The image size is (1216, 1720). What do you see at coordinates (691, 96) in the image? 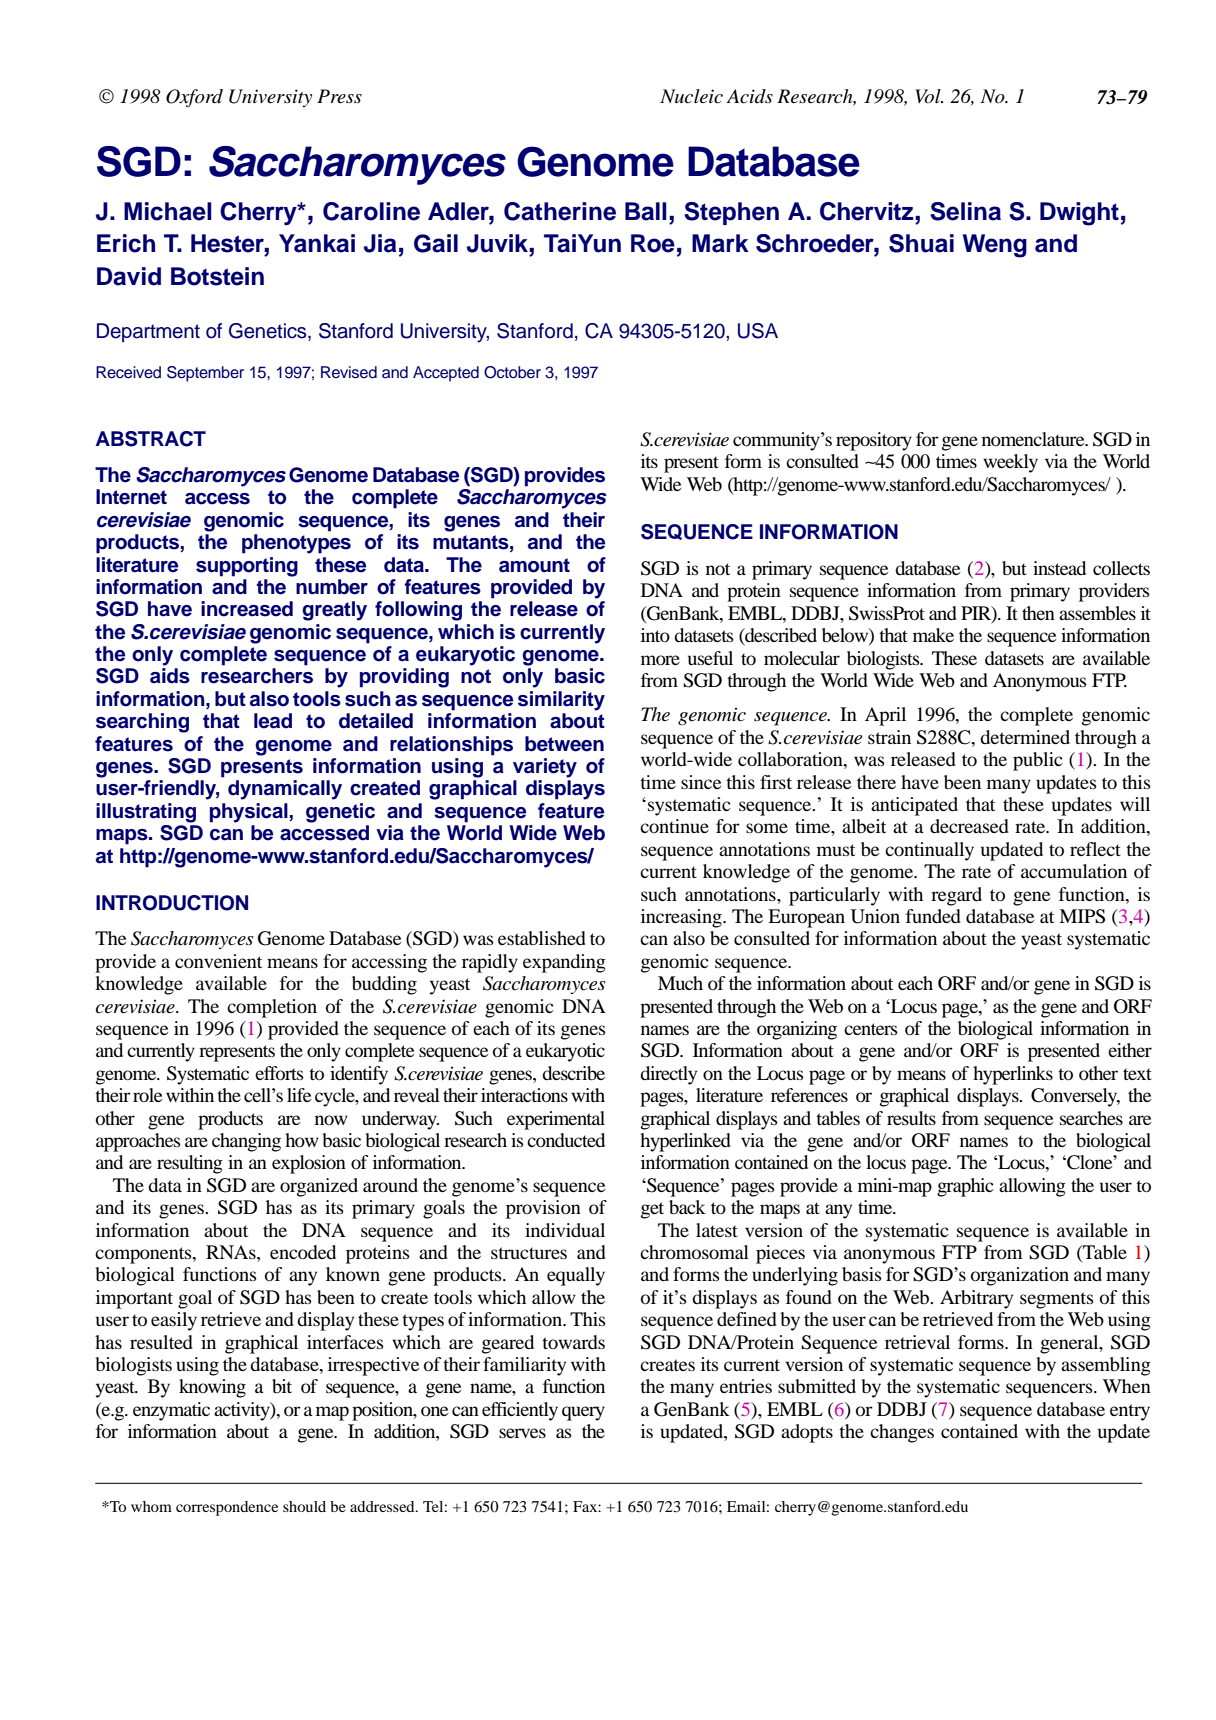
I see `Nucleic` at bounding box center [691, 96].
